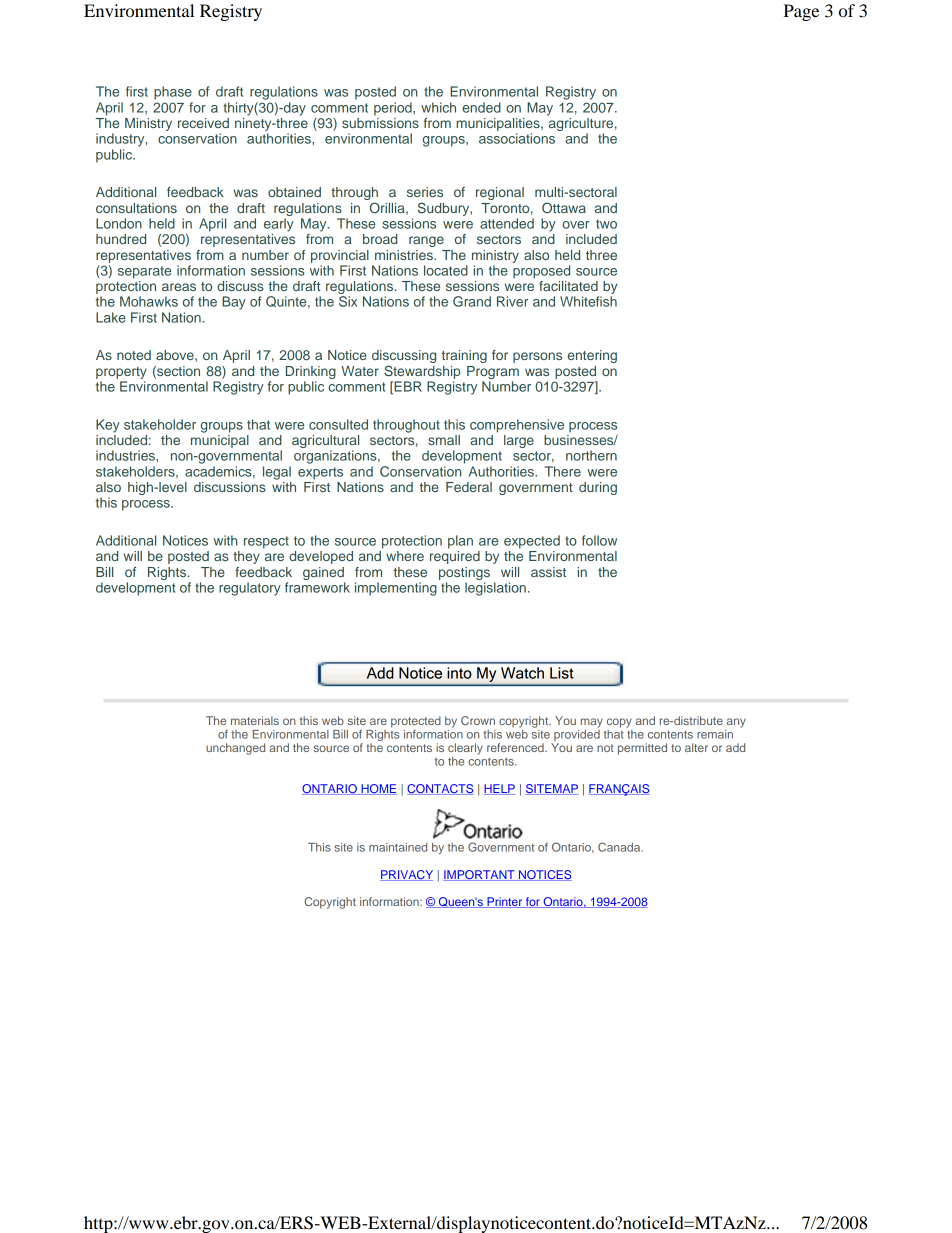 Image resolution: width=952 pixels, height=1233 pixels. I want to click on Whitefish, so click(588, 301).
